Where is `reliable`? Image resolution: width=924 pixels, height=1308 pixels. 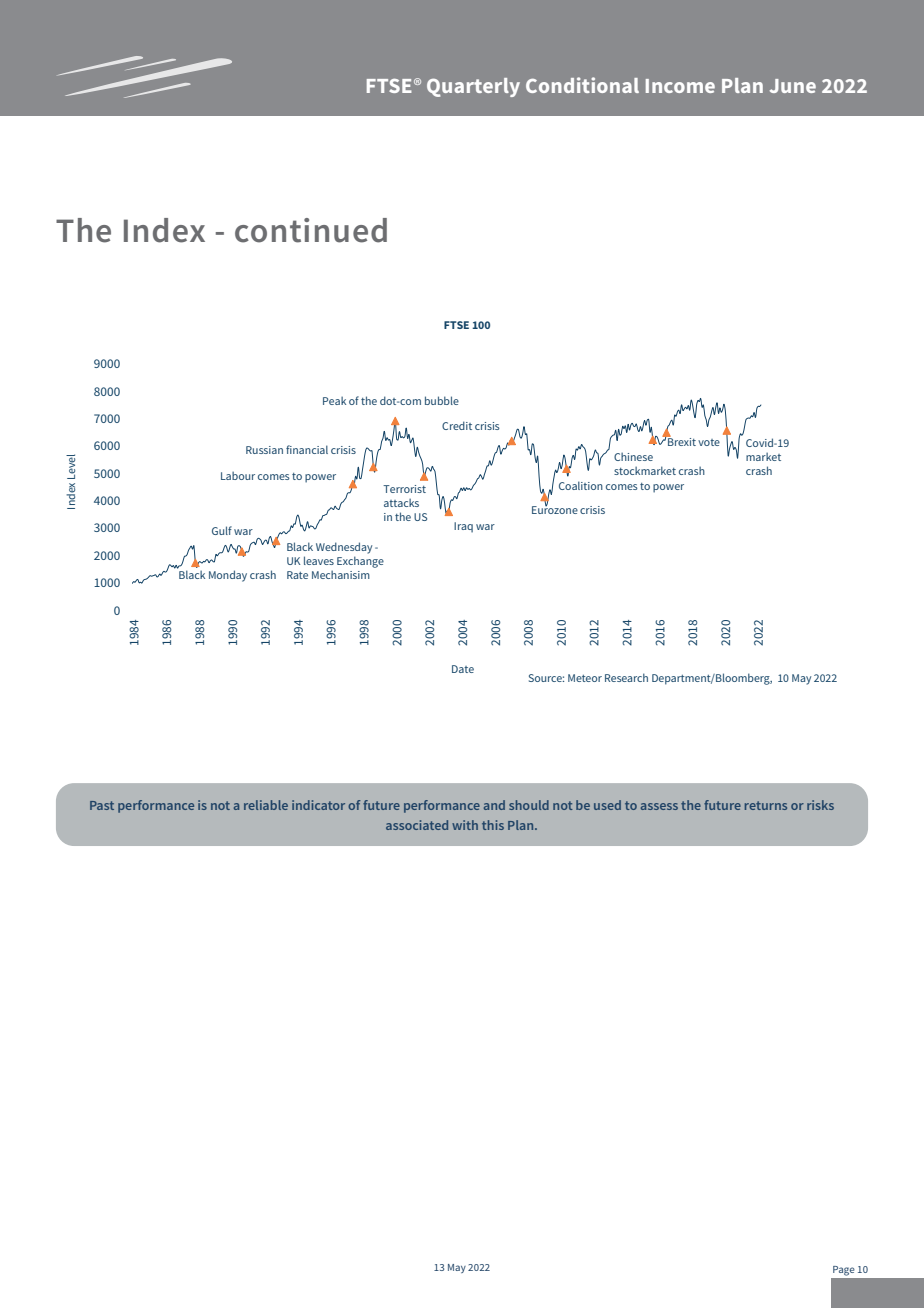 reliable is located at coordinates (266, 805).
